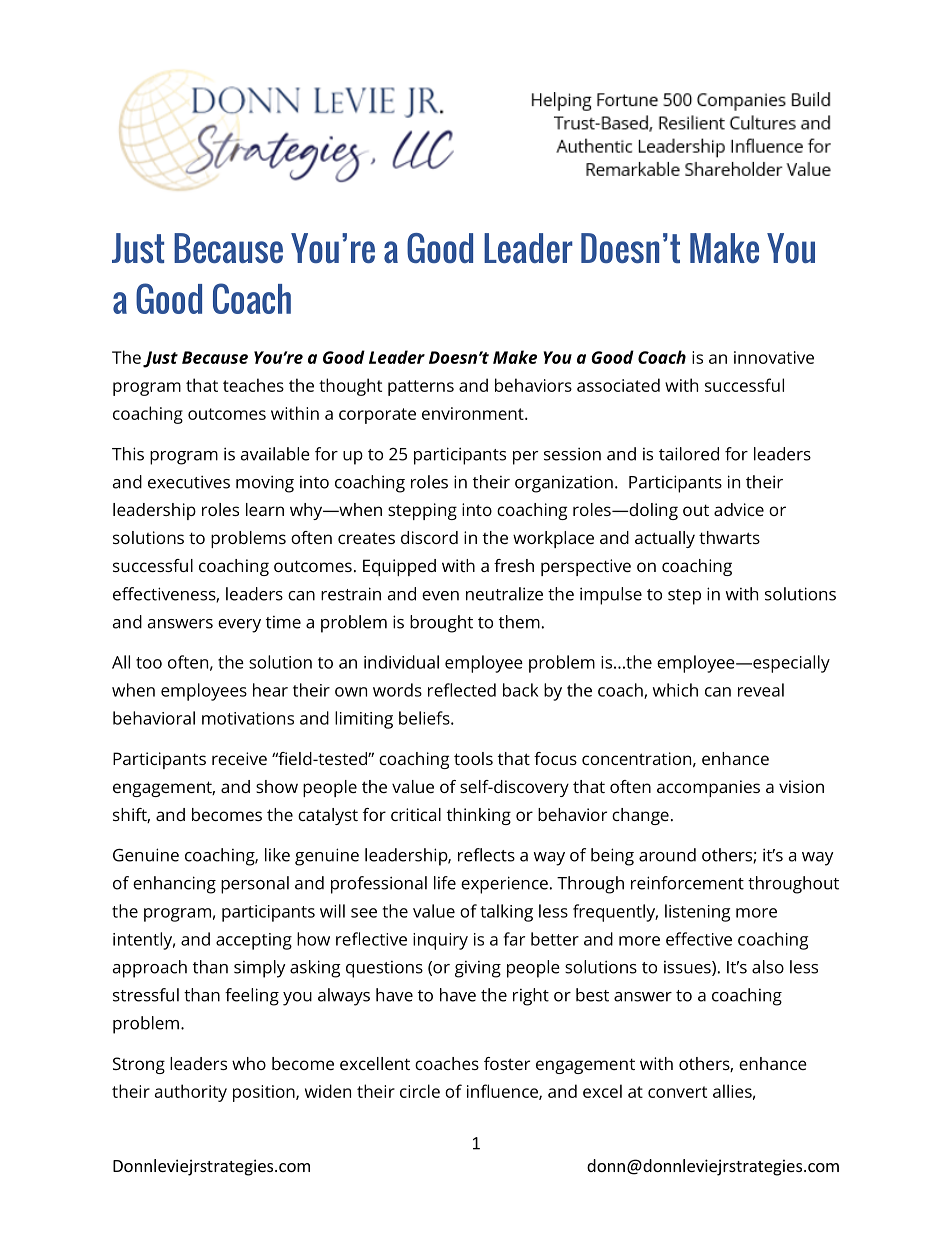 This screenshot has height=1233, width=952. I want to click on teaches, so click(253, 385).
